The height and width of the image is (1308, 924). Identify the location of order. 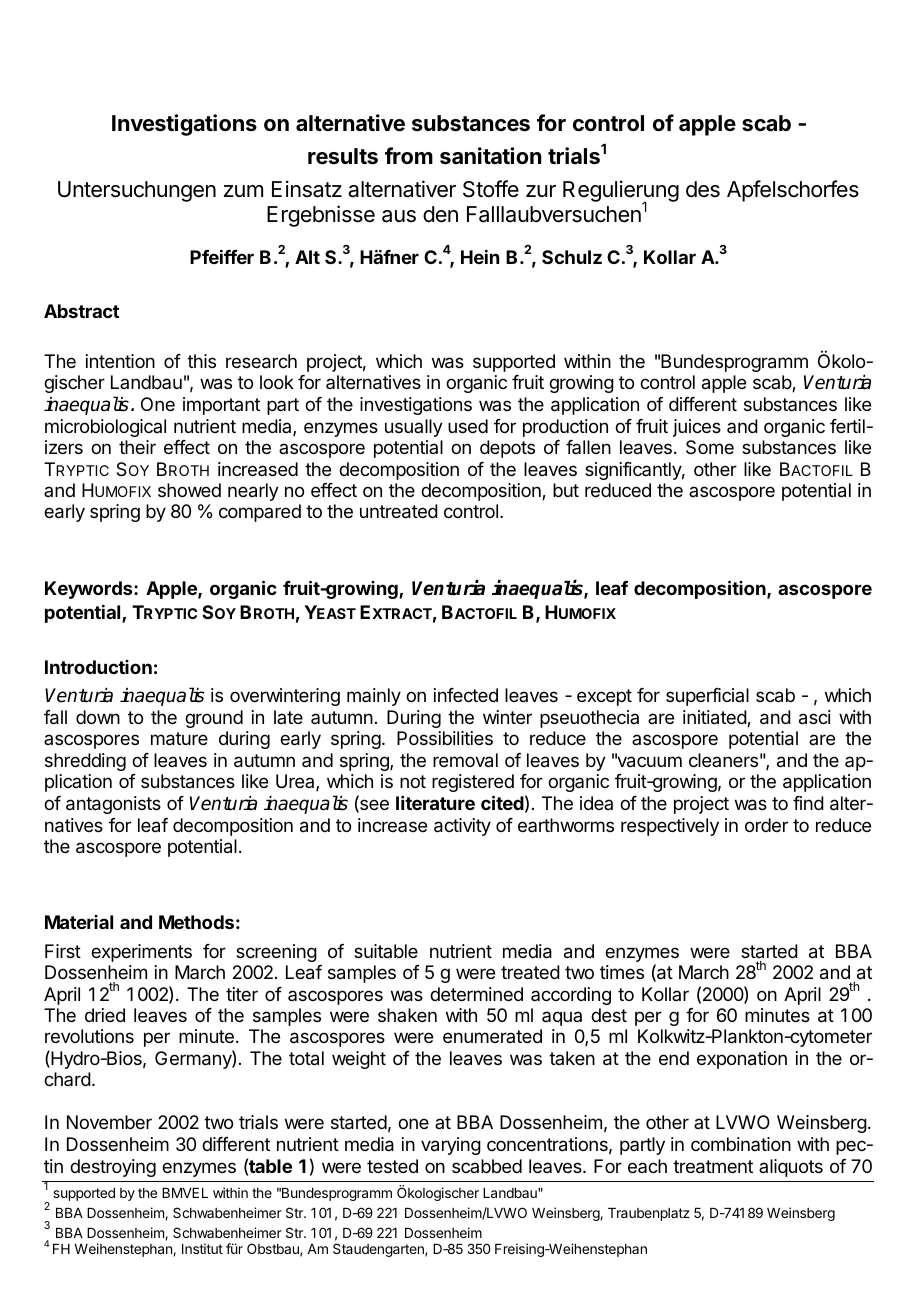
(766, 825).
